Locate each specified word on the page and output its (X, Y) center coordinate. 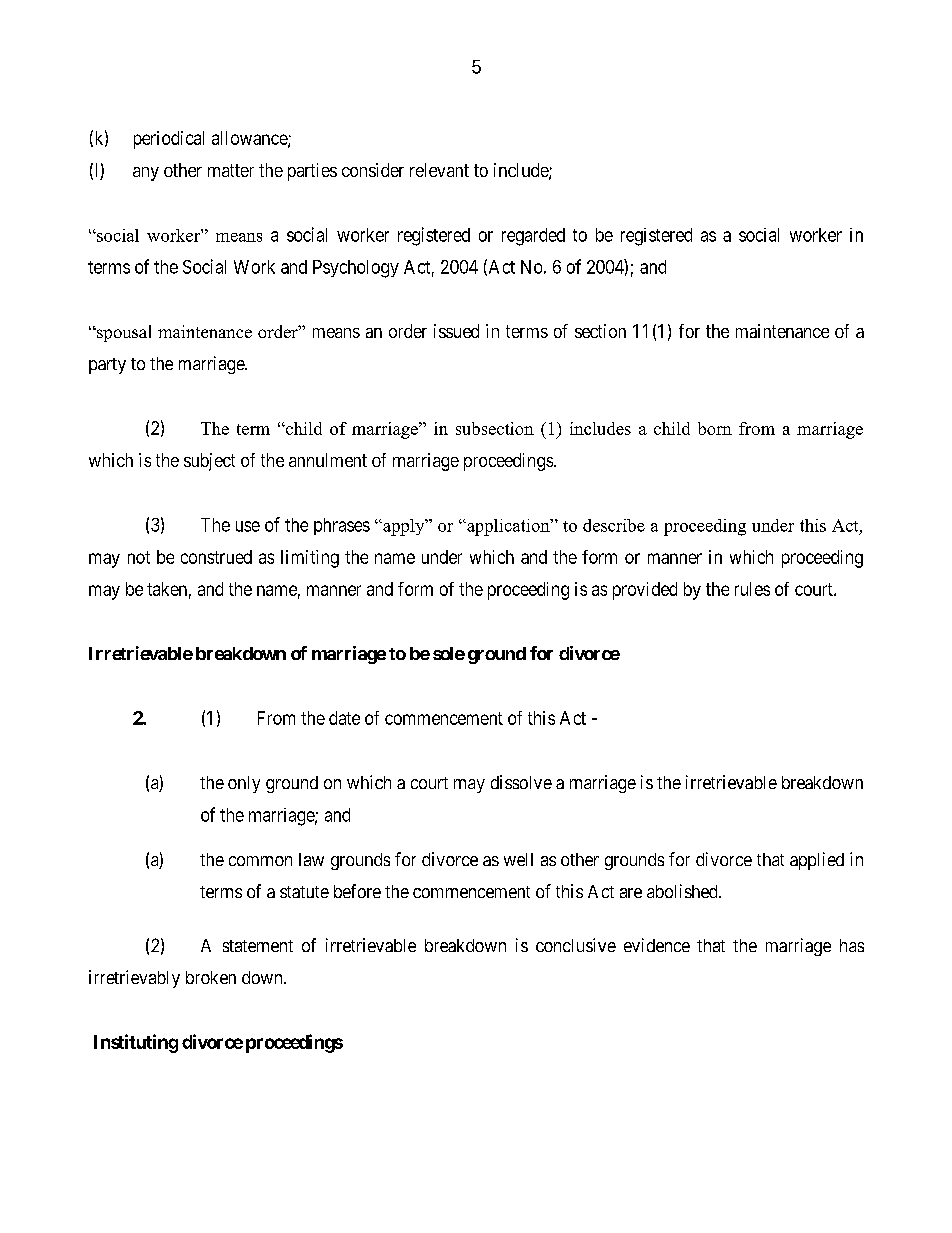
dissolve (521, 782)
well (518, 859)
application (508, 527)
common (260, 861)
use (248, 526)
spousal (123, 333)
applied (817, 861)
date (344, 718)
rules (752, 589)
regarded (533, 237)
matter (231, 170)
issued (456, 331)
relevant (439, 170)
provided (645, 591)
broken (211, 977)
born (715, 428)
